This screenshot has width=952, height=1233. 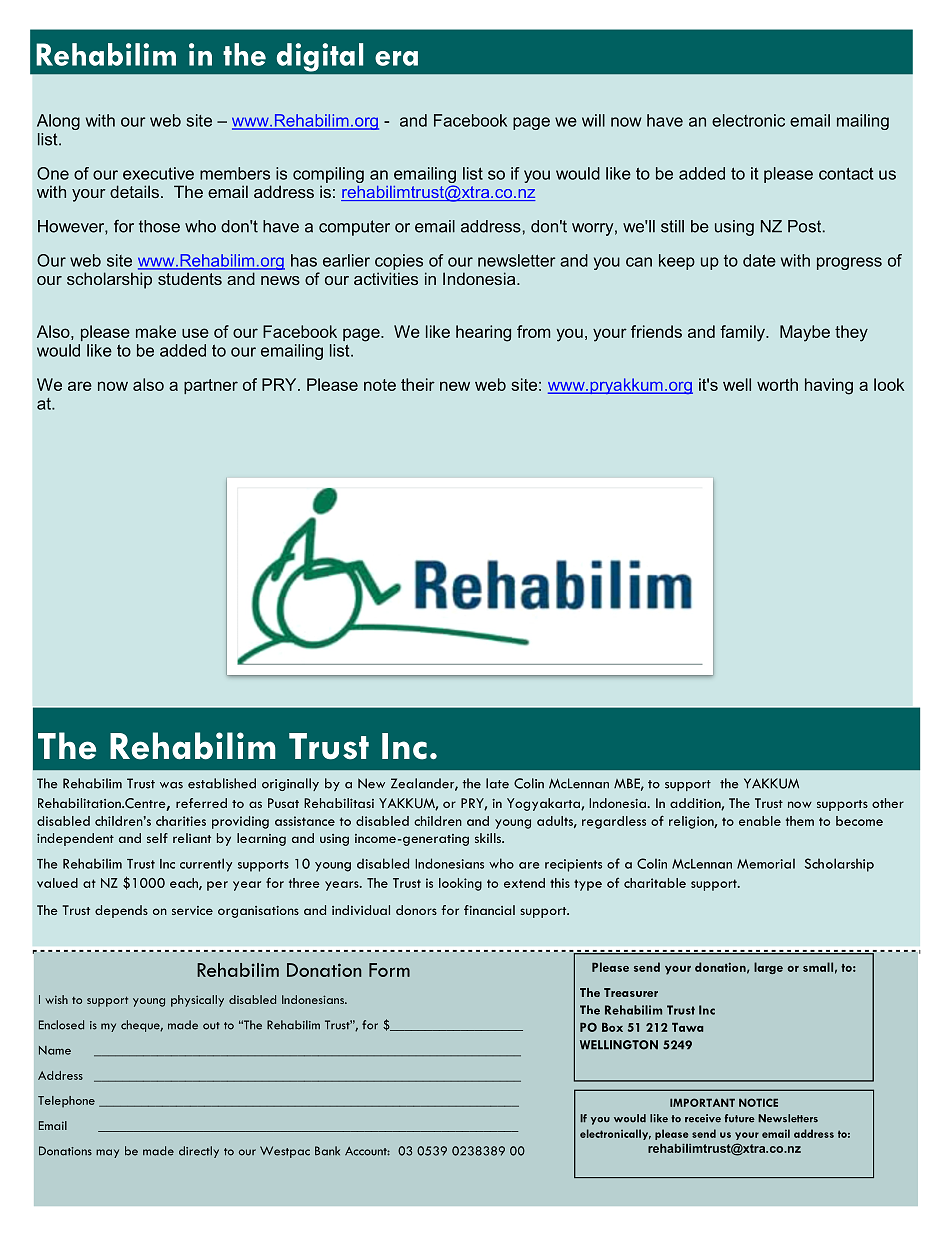 What do you see at coordinates (418, 384) in the screenshot?
I see `their` at bounding box center [418, 384].
